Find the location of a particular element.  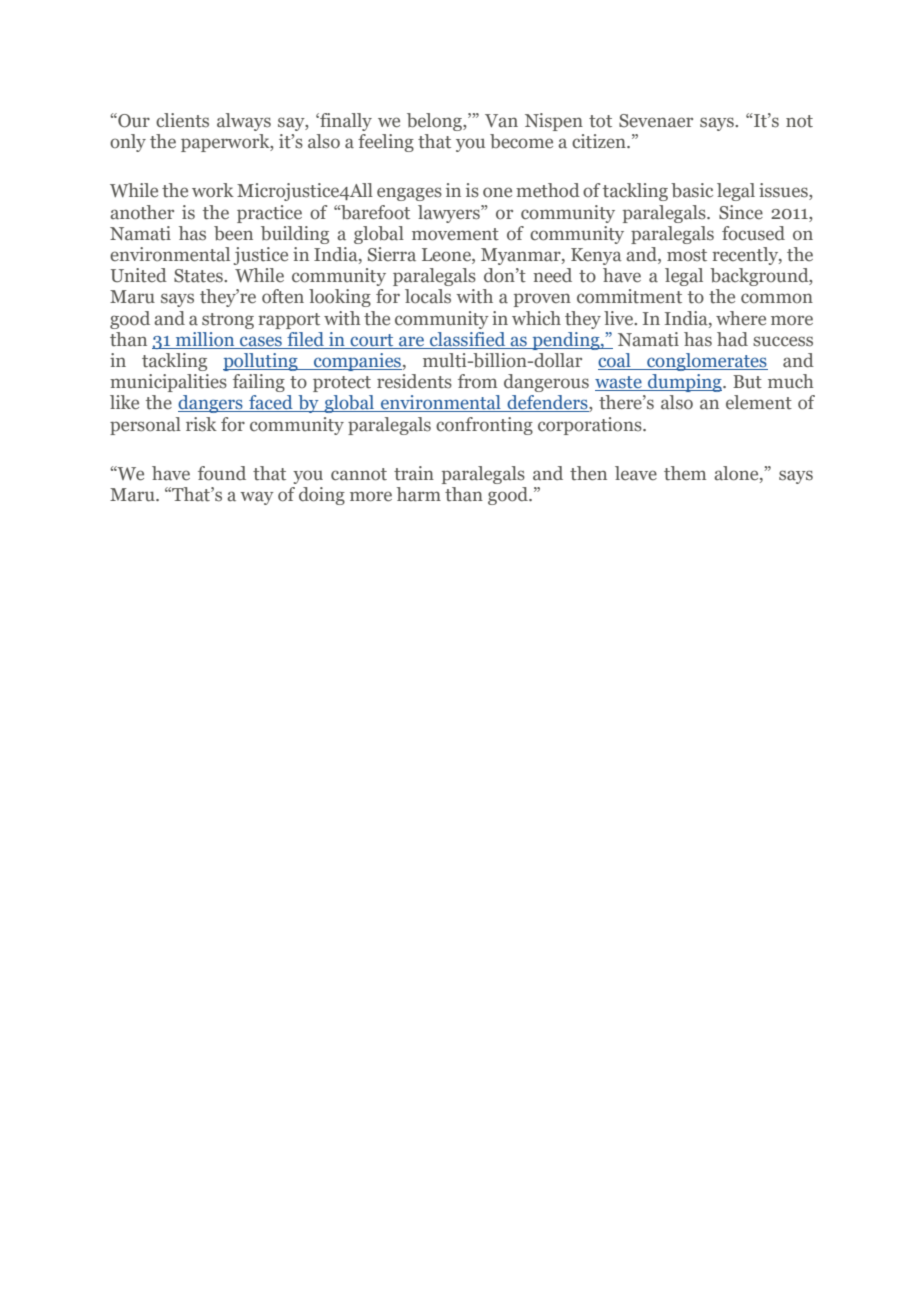

found is located at coordinates (222, 473).
